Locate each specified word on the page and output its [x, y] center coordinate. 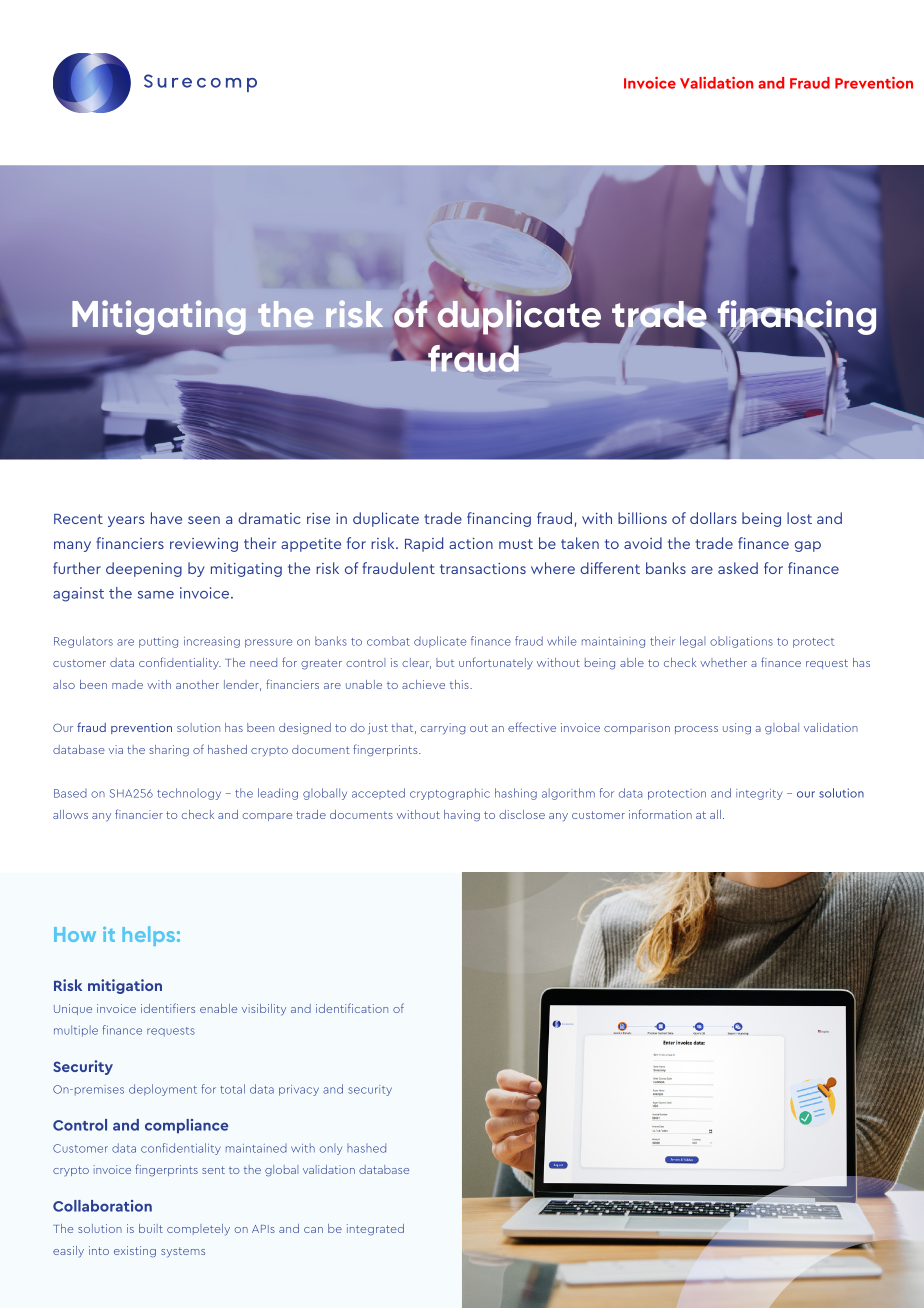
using [737, 729]
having [462, 816]
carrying [443, 729]
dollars [713, 518]
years [126, 521]
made [127, 684]
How [75, 934]
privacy [299, 1090]
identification [352, 1008]
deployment [163, 1090]
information [660, 814]
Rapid [424, 544]
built [151, 1228]
